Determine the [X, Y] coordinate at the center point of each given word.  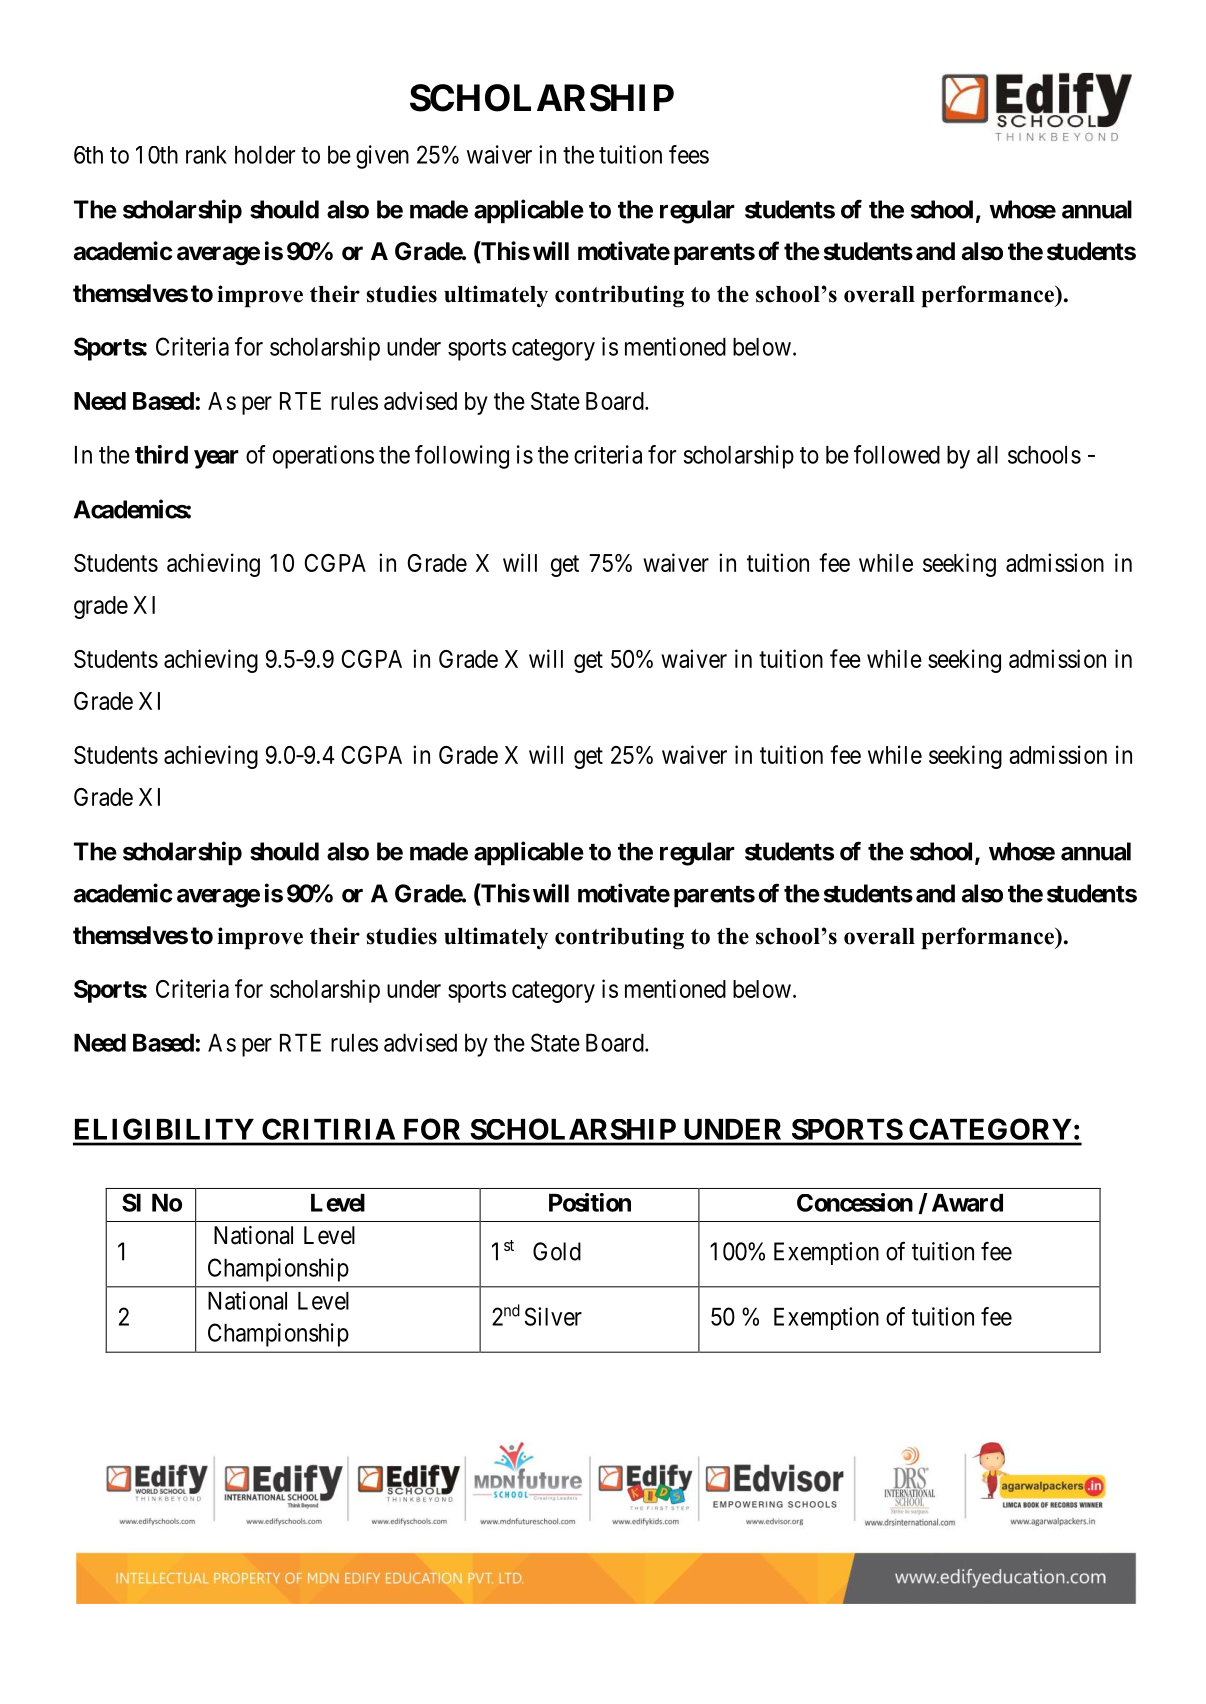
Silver [553, 1316]
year [216, 459]
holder [265, 155]
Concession [855, 1202]
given [382, 157]
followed [897, 454]
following [462, 457]
